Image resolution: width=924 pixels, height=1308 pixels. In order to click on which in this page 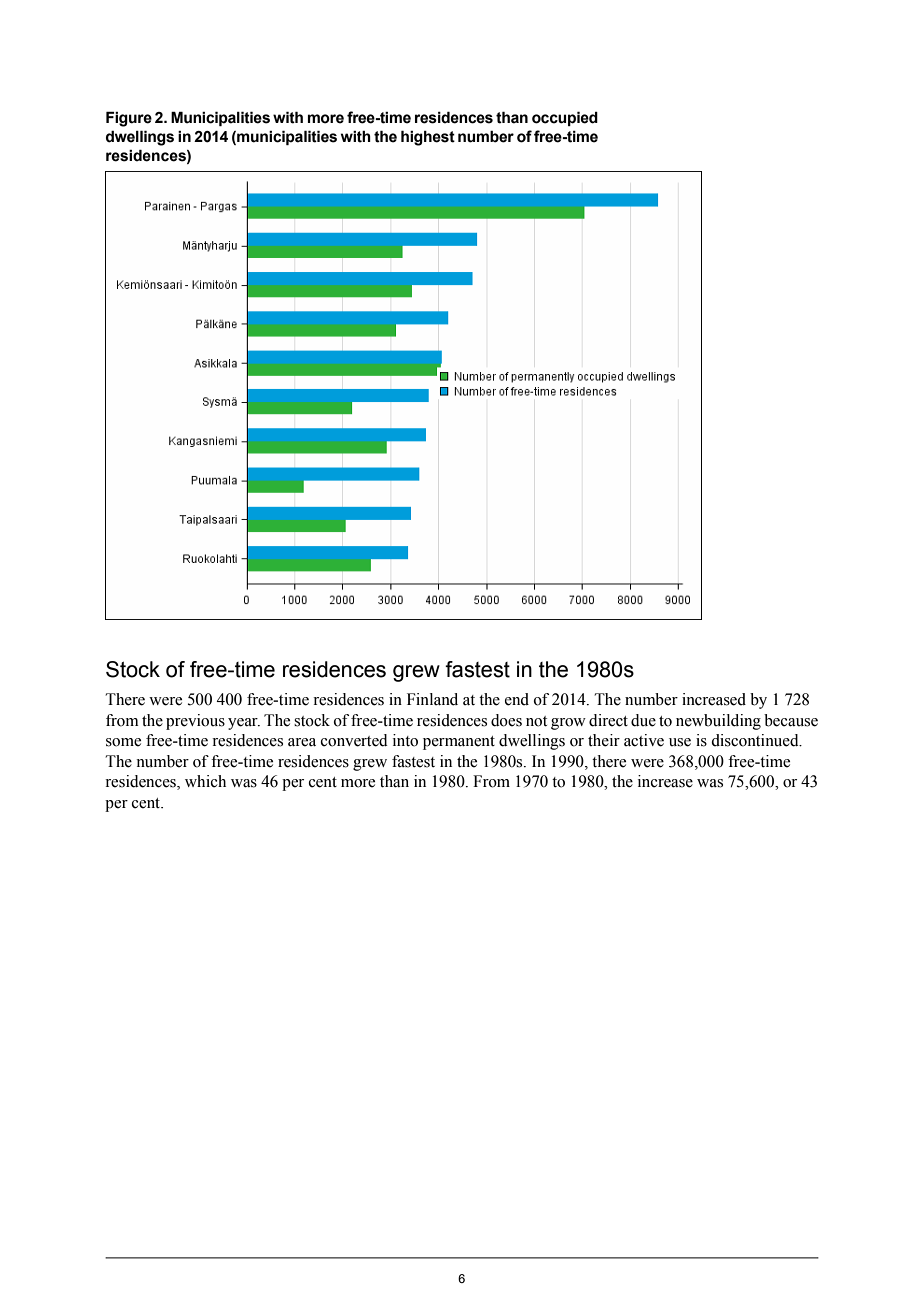, I will do `click(205, 781)`.
